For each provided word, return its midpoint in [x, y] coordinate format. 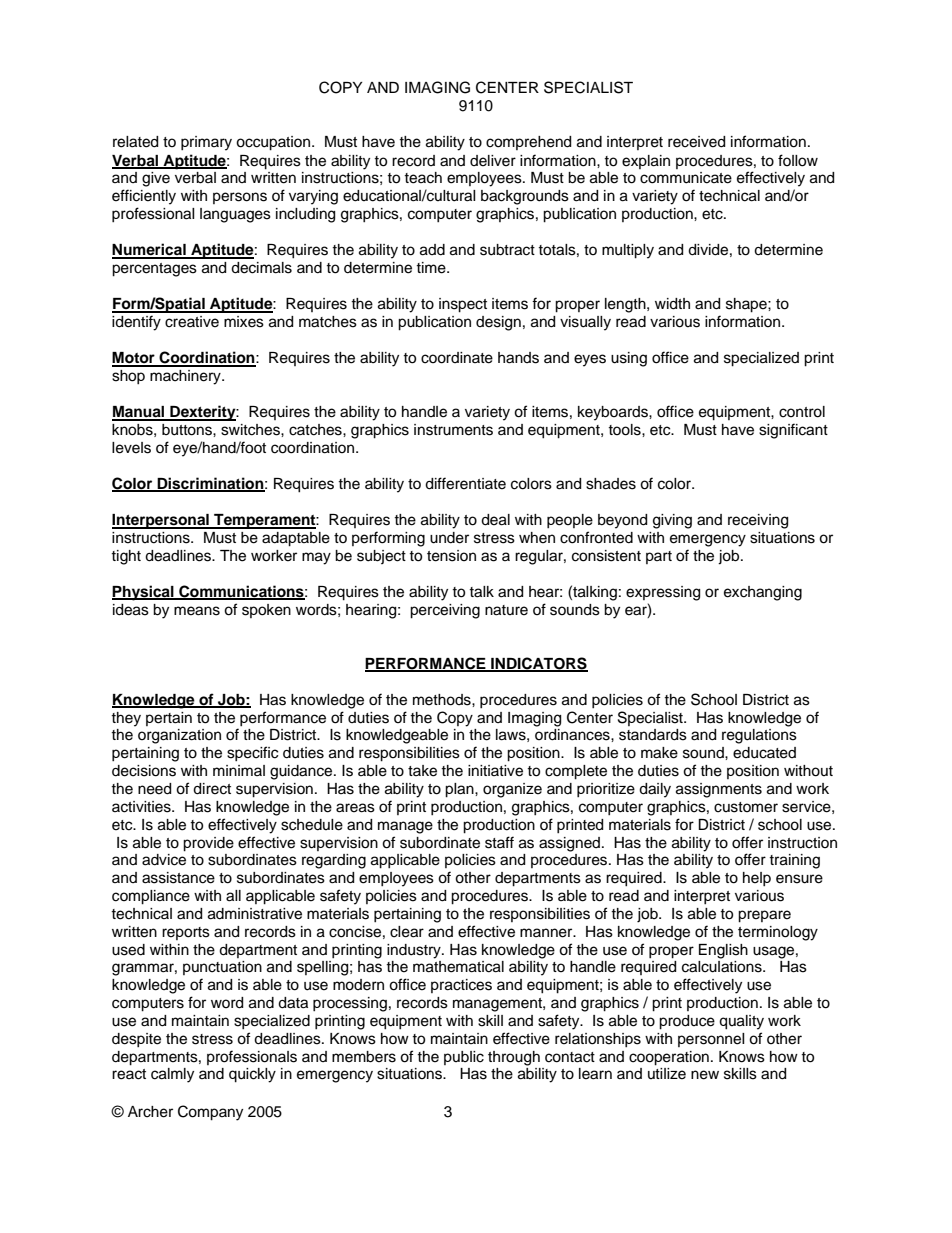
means [197, 611]
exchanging [763, 593]
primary [206, 143]
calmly [172, 1075]
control [802, 412]
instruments [453, 430]
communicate [686, 178]
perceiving [445, 611]
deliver [493, 161]
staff [499, 842]
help [757, 879]
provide [208, 844]
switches [251, 430]
